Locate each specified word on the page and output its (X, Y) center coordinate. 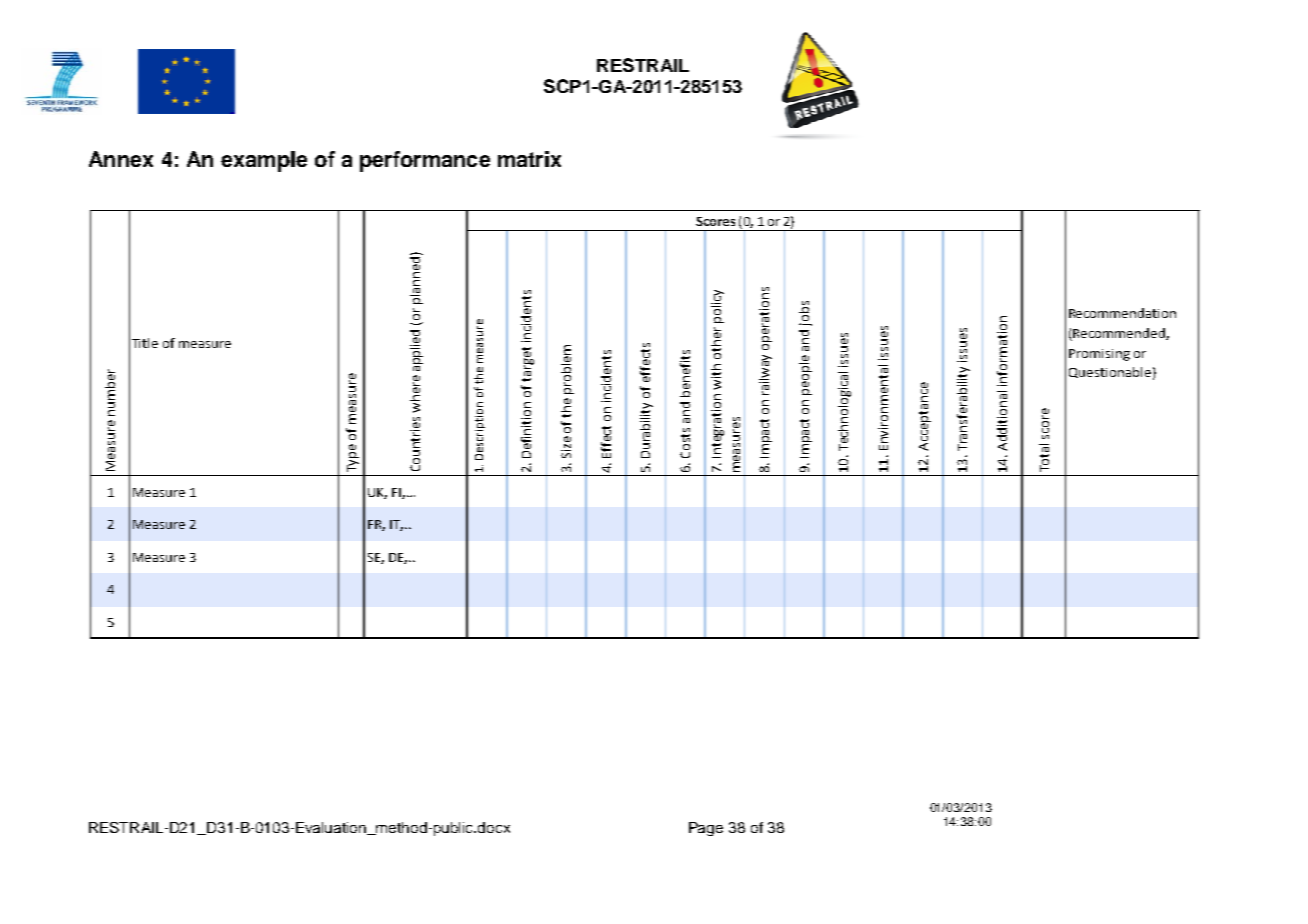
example (264, 161)
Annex (121, 159)
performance (425, 161)
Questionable (1110, 372)
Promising (1099, 355)
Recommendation (1122, 313)
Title (145, 343)
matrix (529, 159)
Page (706, 829)
